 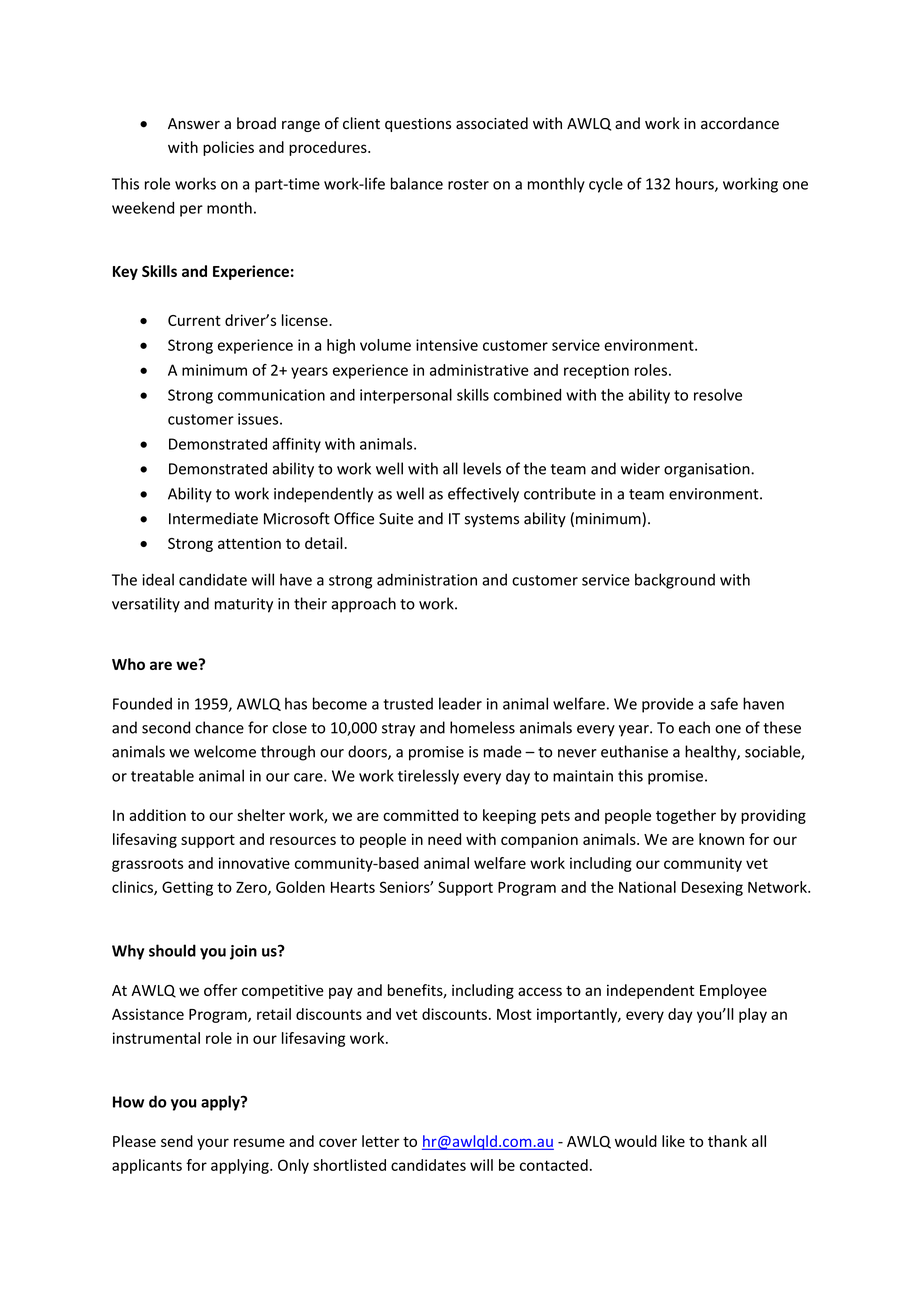 What do you see at coordinates (468, 184) in the image?
I see `roster` at bounding box center [468, 184].
